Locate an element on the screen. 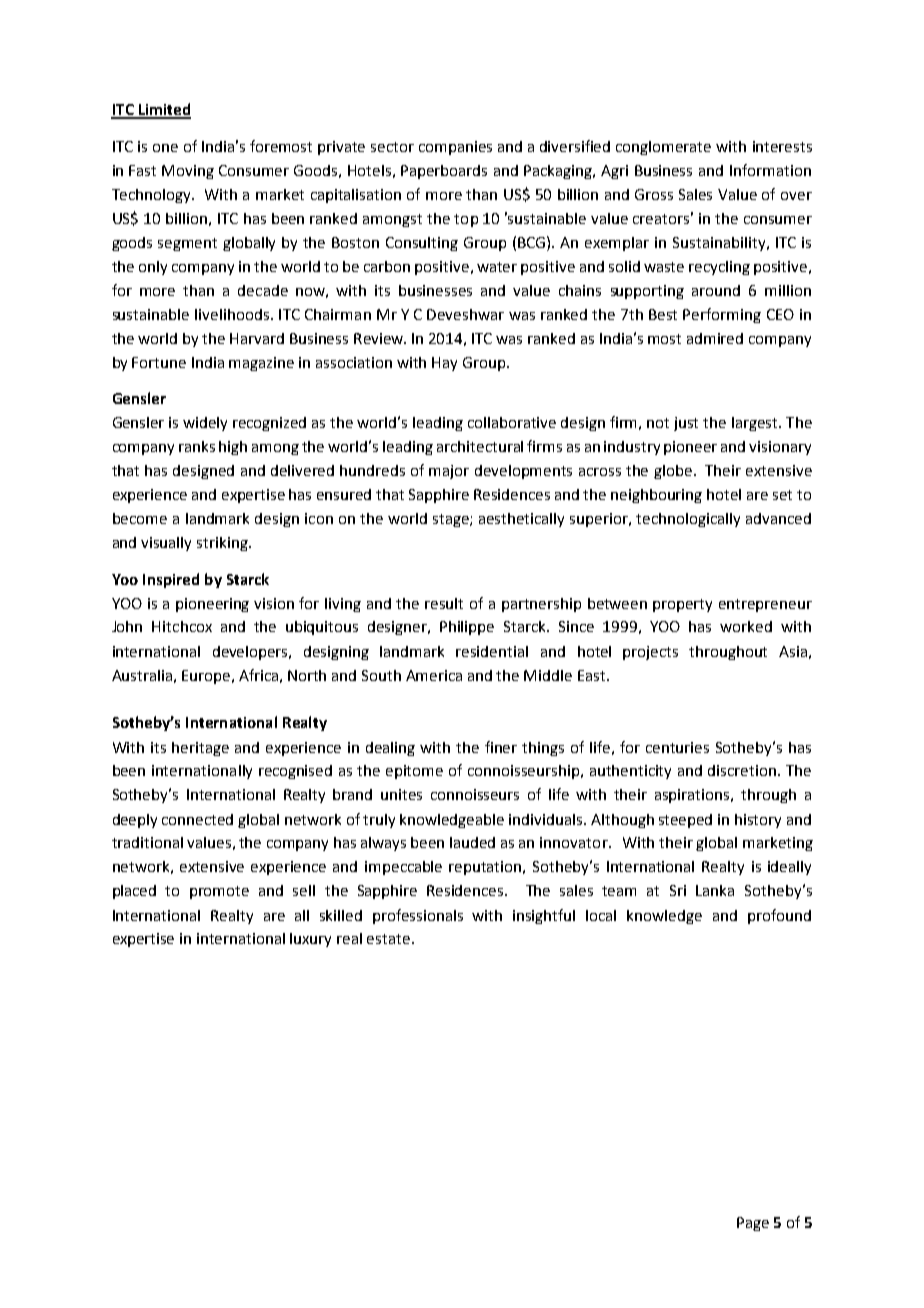  promote is located at coordinates (219, 892).
